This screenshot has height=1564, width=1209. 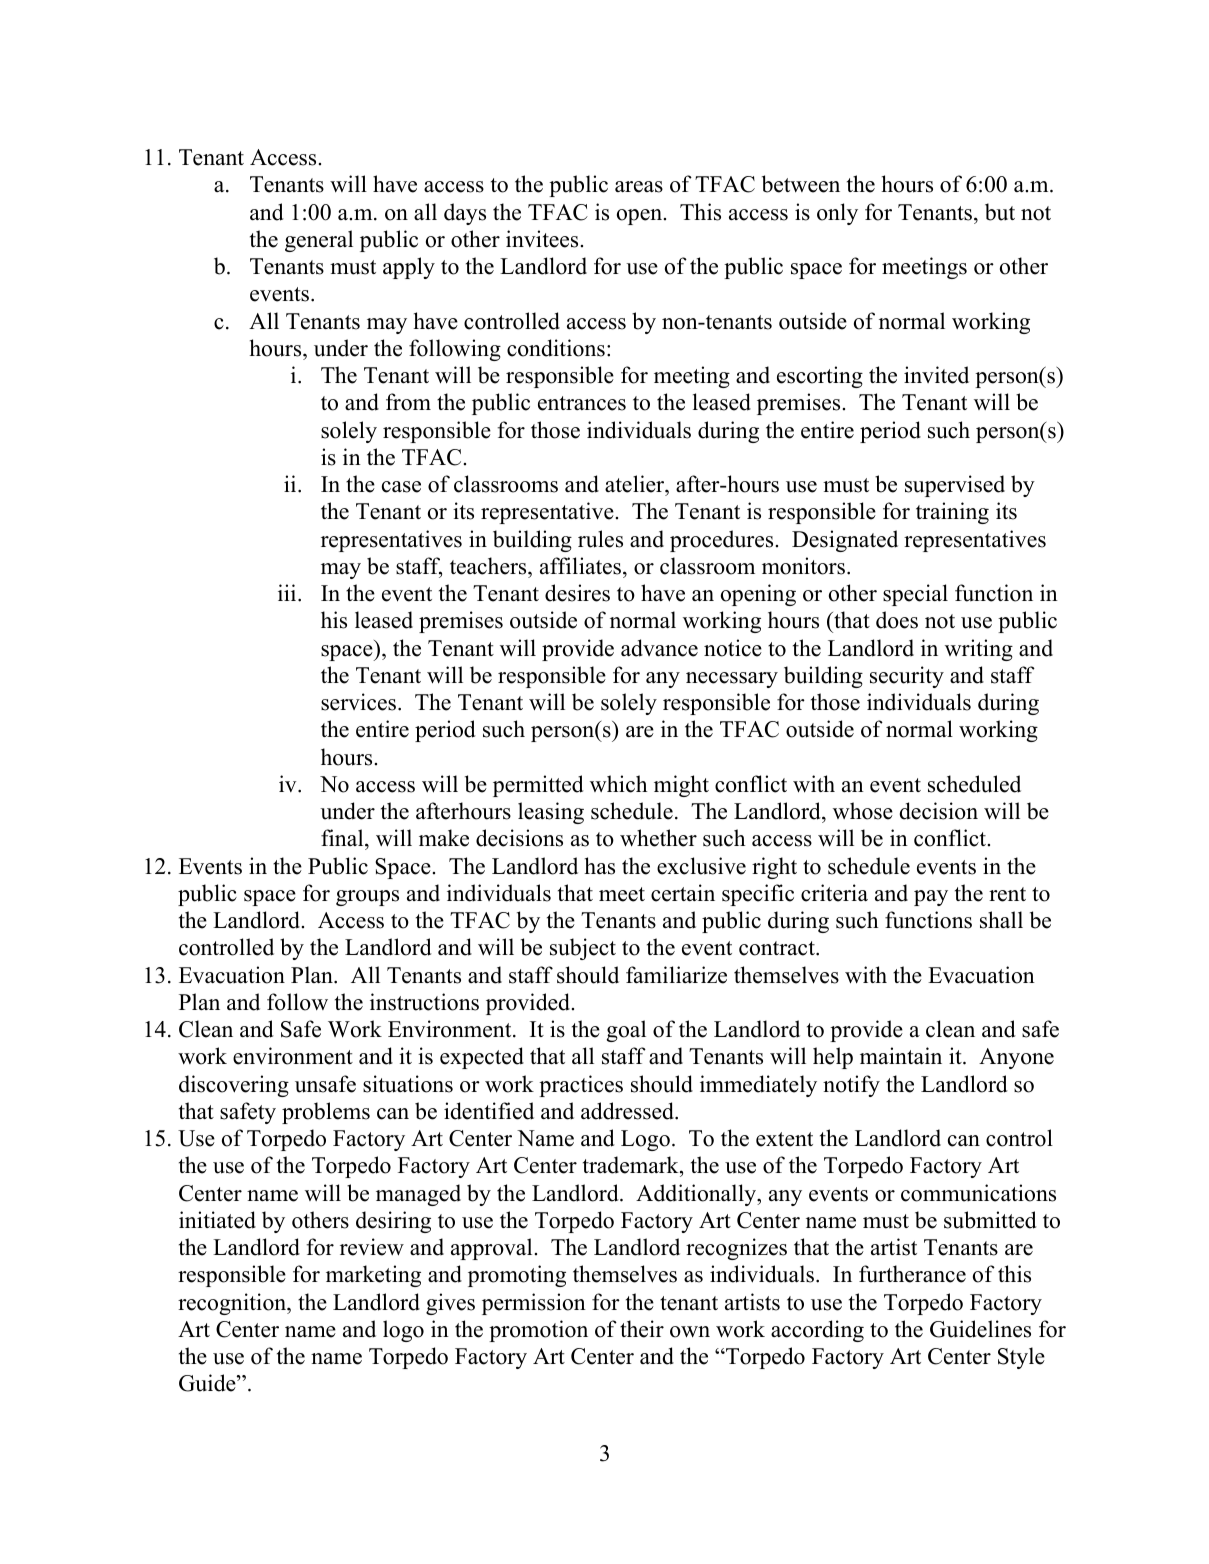 What do you see at coordinates (401, 487) in the screenshot?
I see `case` at bounding box center [401, 487].
